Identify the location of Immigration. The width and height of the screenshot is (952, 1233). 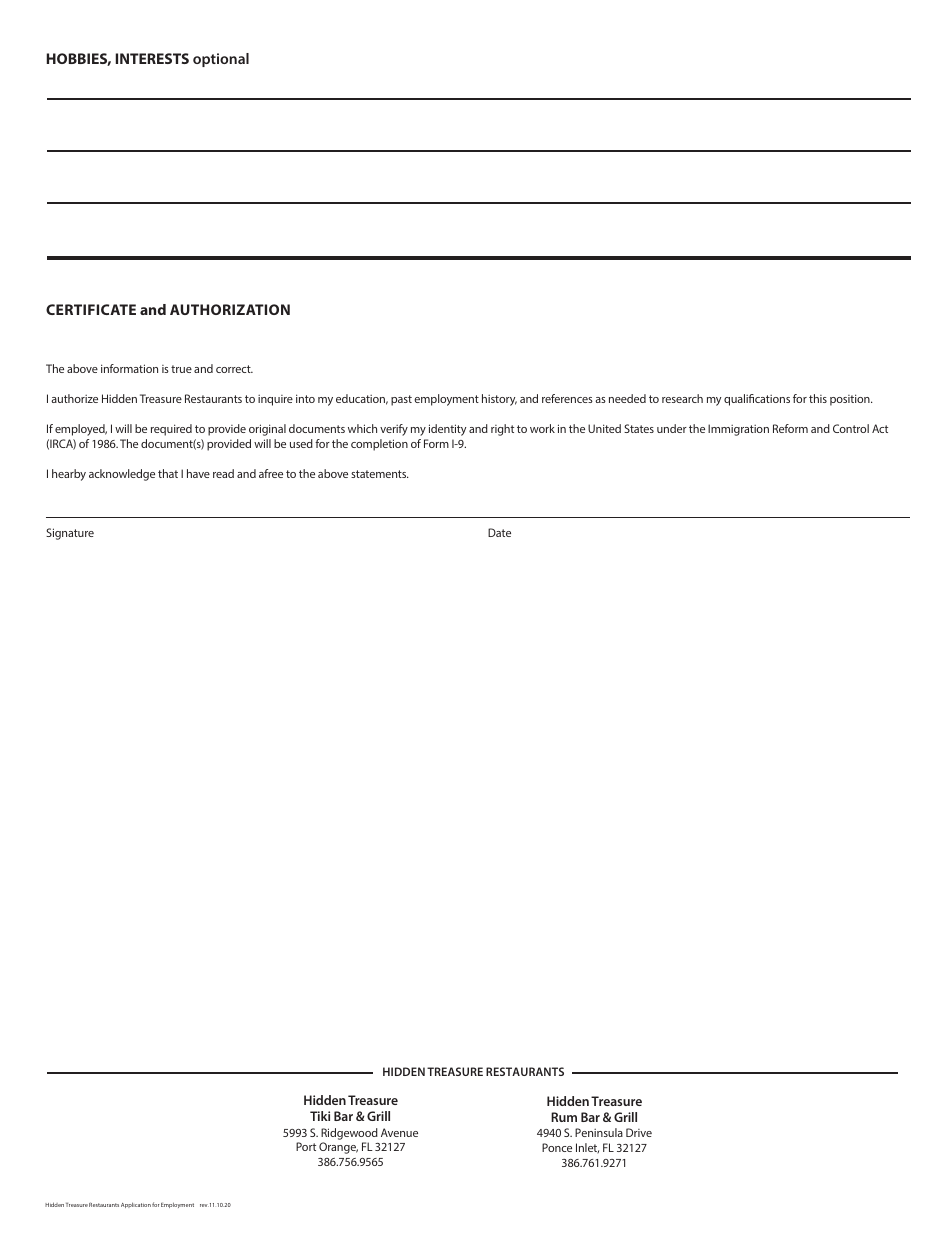
(738, 430).
